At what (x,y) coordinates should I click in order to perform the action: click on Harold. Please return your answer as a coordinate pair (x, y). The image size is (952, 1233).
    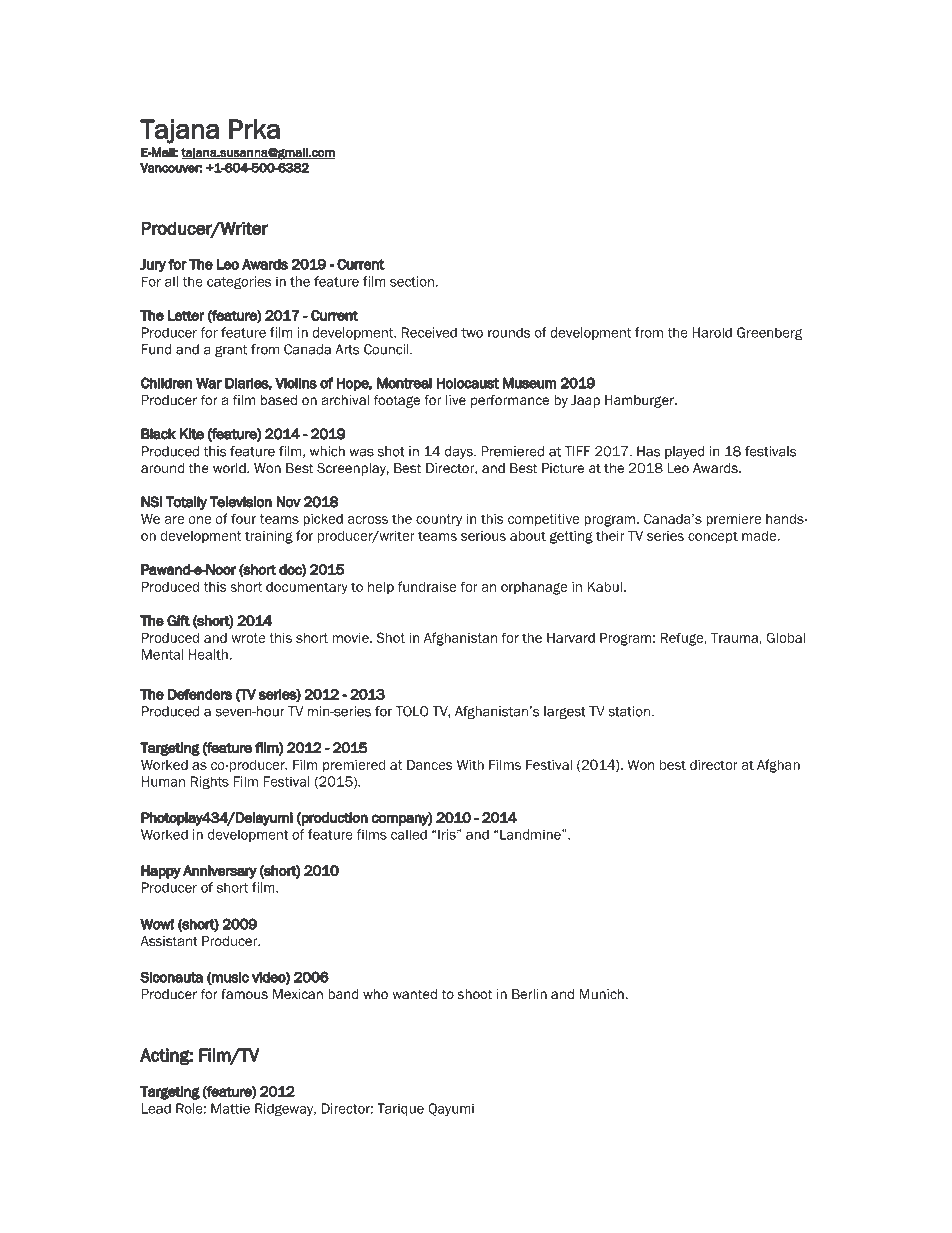
    Looking at the image, I should click on (712, 332).
